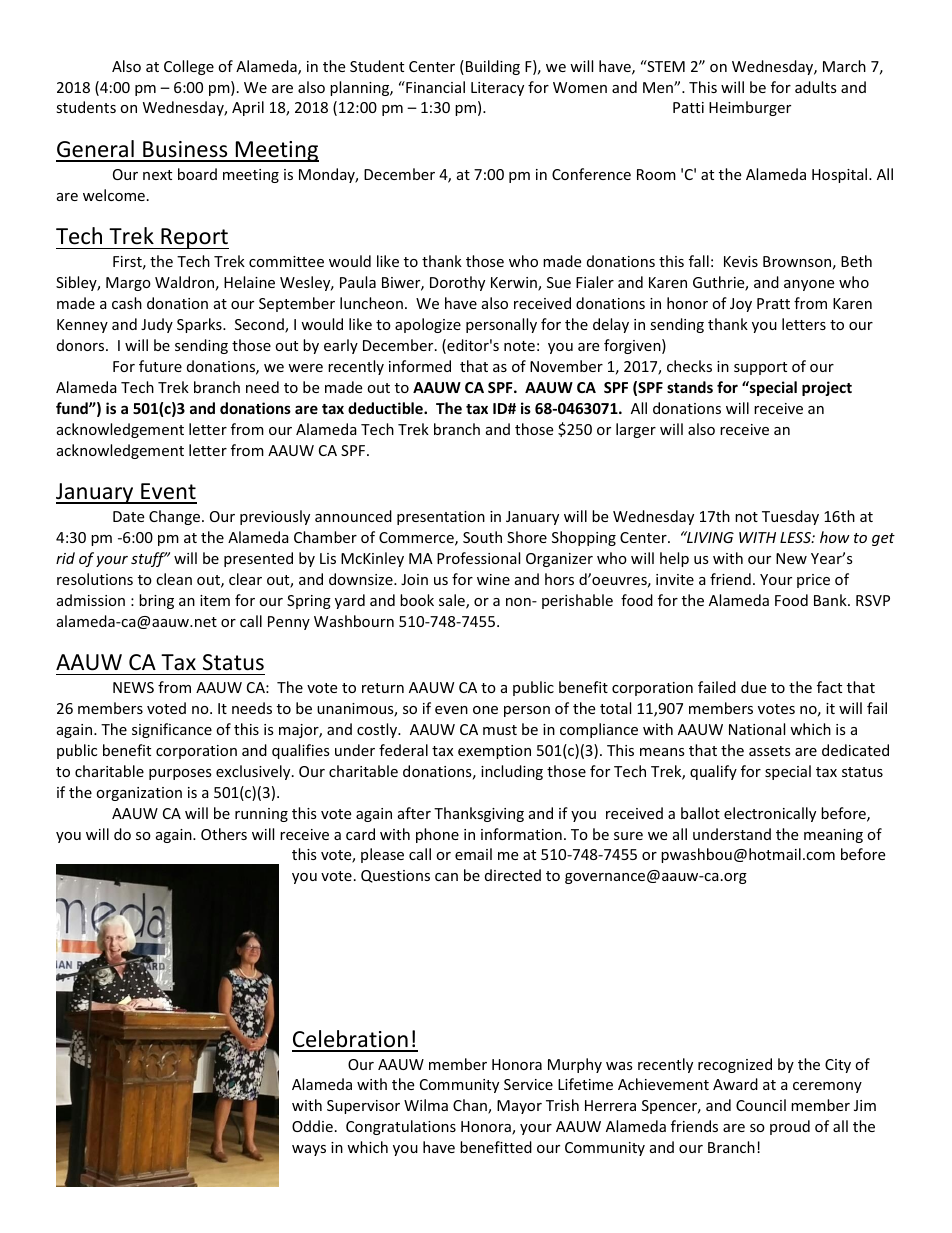  Describe the element at coordinates (831, 600) in the page. I see `Bank` at that location.
